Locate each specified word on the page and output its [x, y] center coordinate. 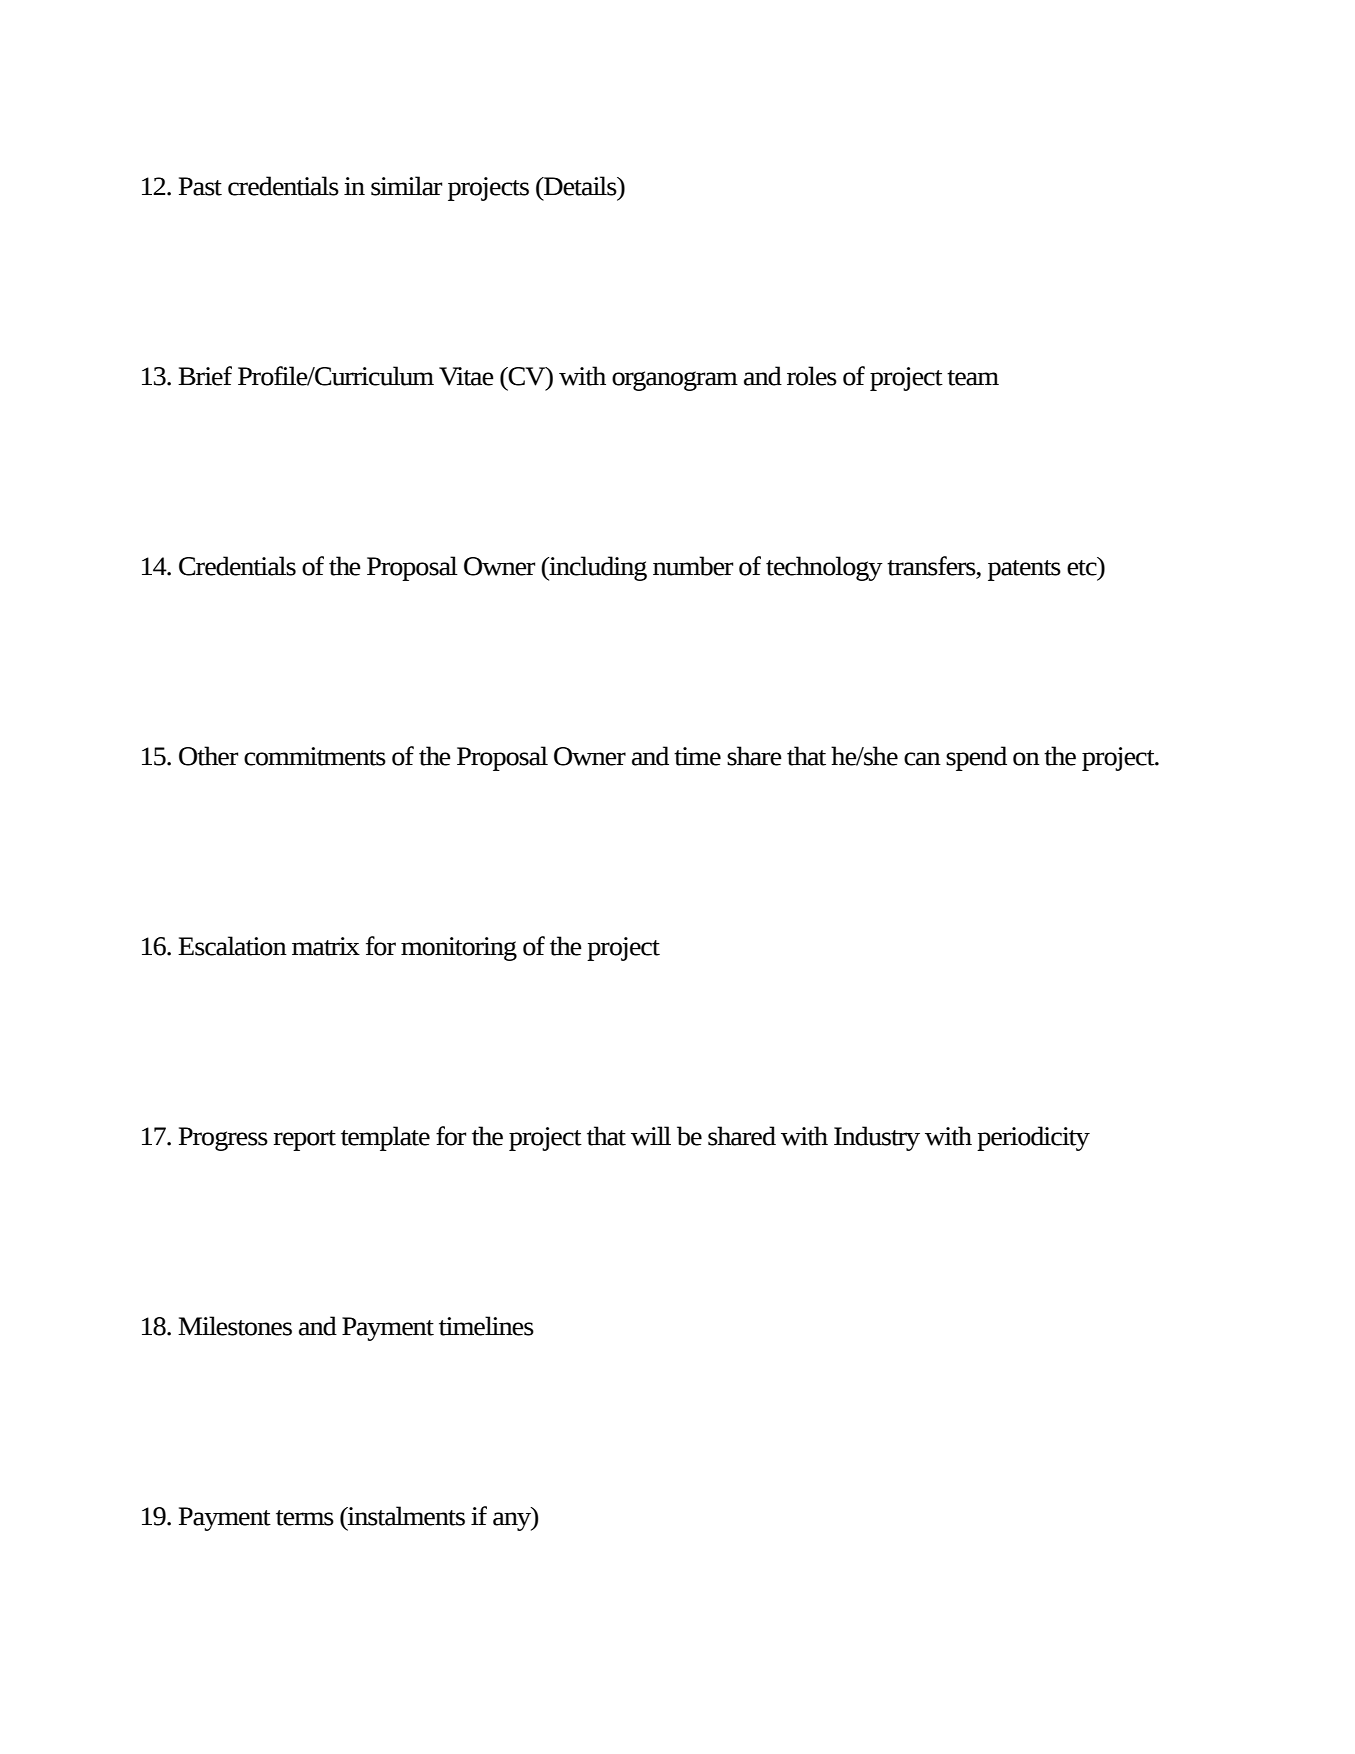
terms [305, 1518]
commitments [315, 756]
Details [580, 186]
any [513, 1521]
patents [1024, 570]
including [597, 568]
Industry [877, 1138]
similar [406, 186]
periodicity [1033, 1138]
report [305, 1140]
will [651, 1136]
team [973, 378]
